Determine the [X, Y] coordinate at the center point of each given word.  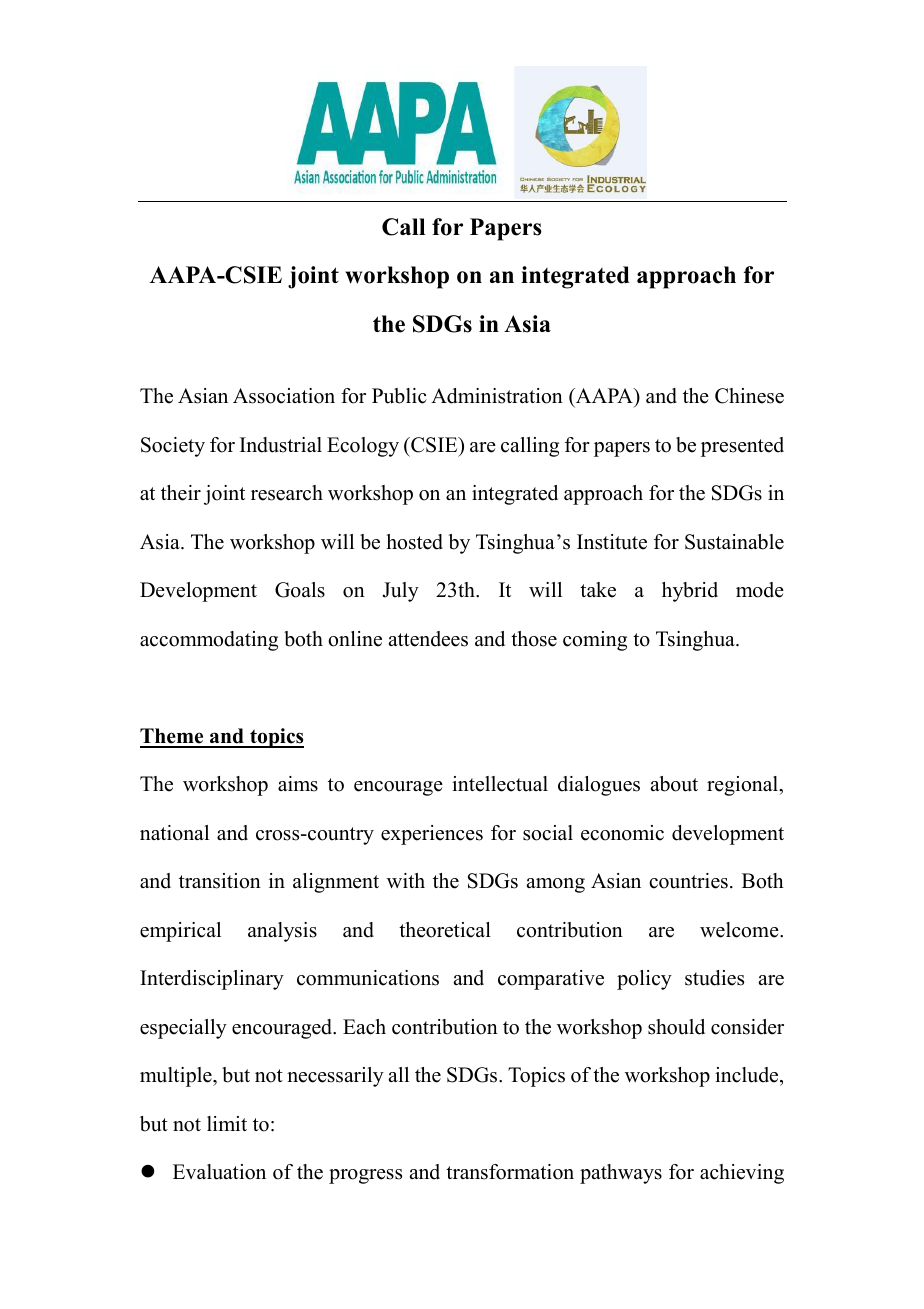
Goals [300, 590]
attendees [428, 639]
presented [742, 447]
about [674, 784]
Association [284, 396]
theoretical [445, 930]
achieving [742, 1174]
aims [298, 784]
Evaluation [219, 1172]
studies [714, 978]
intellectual [500, 784]
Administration [497, 396]
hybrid [690, 592]
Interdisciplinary [212, 980]
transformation [510, 1172]
